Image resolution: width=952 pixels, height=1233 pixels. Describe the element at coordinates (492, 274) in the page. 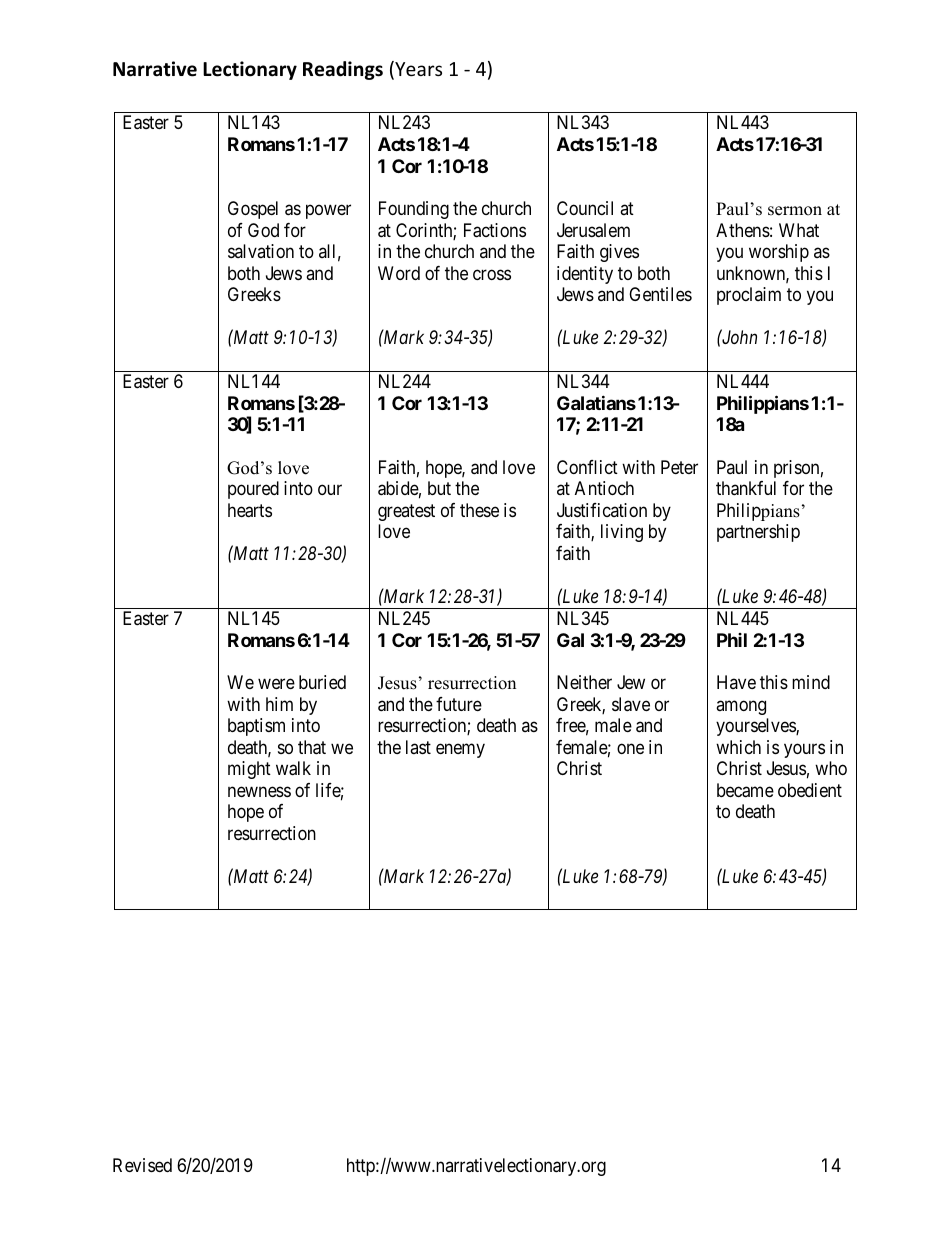

I see `cross` at that location.
